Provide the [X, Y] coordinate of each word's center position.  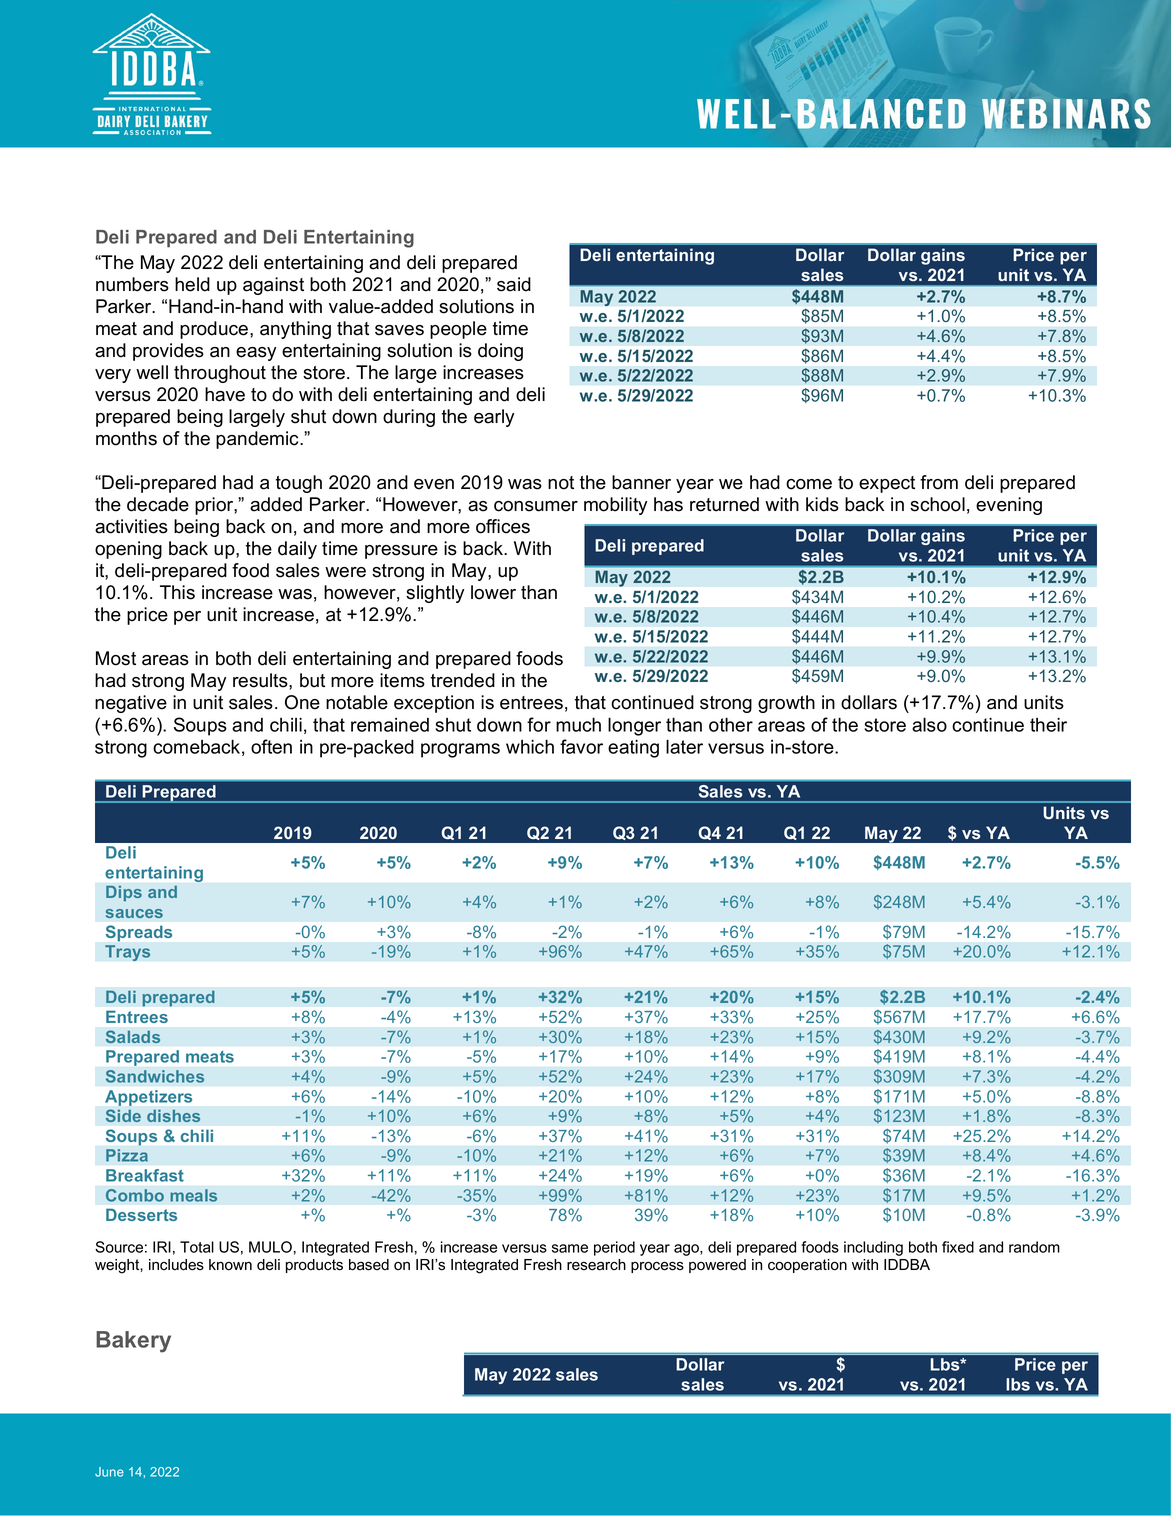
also [929, 724]
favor [581, 746]
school [937, 504]
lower [493, 592]
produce [215, 330]
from [939, 482]
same [570, 1248]
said [514, 284]
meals [193, 1195]
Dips [124, 894]
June [109, 1472]
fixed [958, 1247]
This [177, 592]
